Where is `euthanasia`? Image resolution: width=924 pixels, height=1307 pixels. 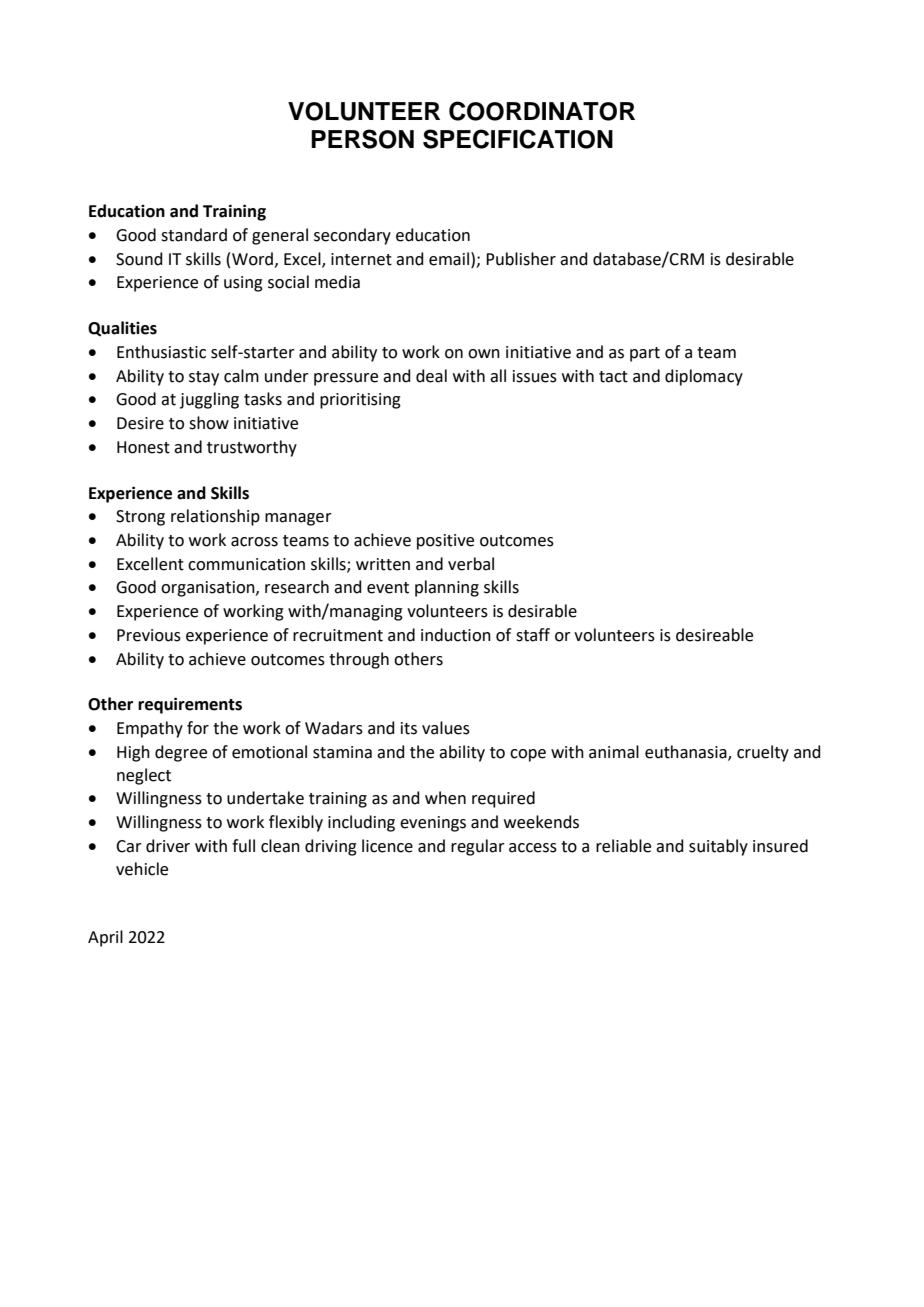 euthanasia is located at coordinates (687, 752).
